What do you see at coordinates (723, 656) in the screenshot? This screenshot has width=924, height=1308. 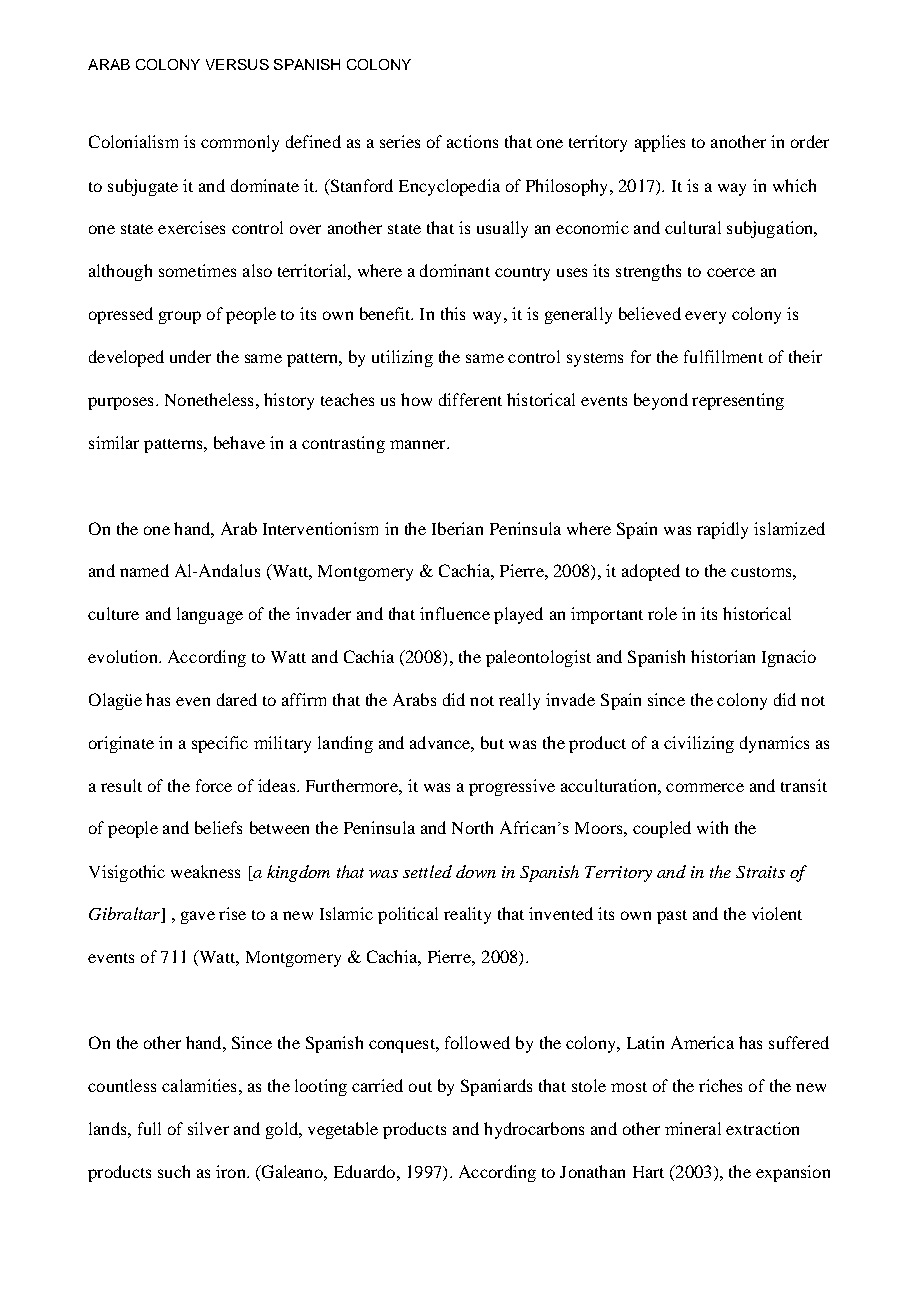 I see `historian` at bounding box center [723, 656].
